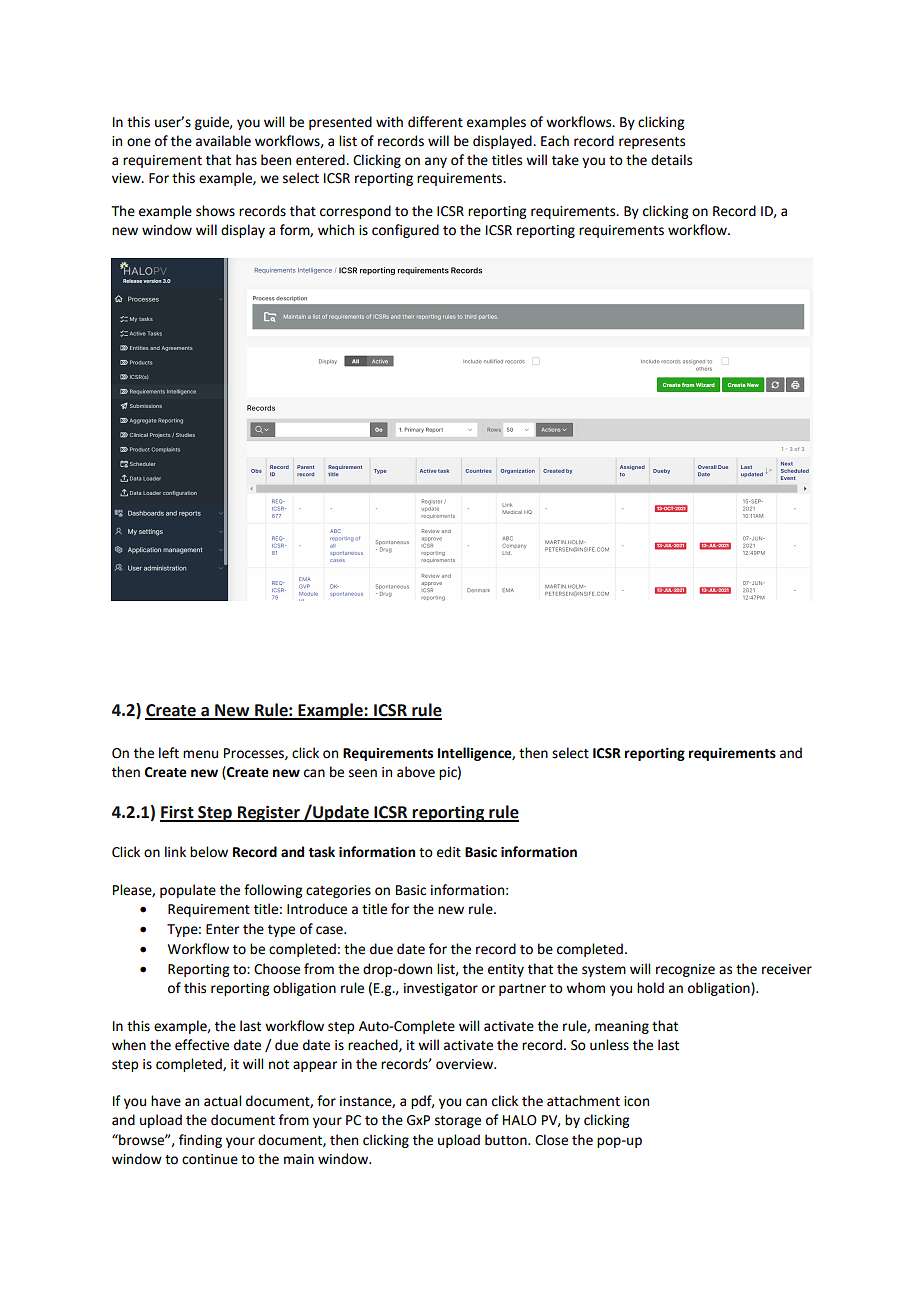  What do you see at coordinates (223, 141) in the image?
I see `available` at bounding box center [223, 141].
